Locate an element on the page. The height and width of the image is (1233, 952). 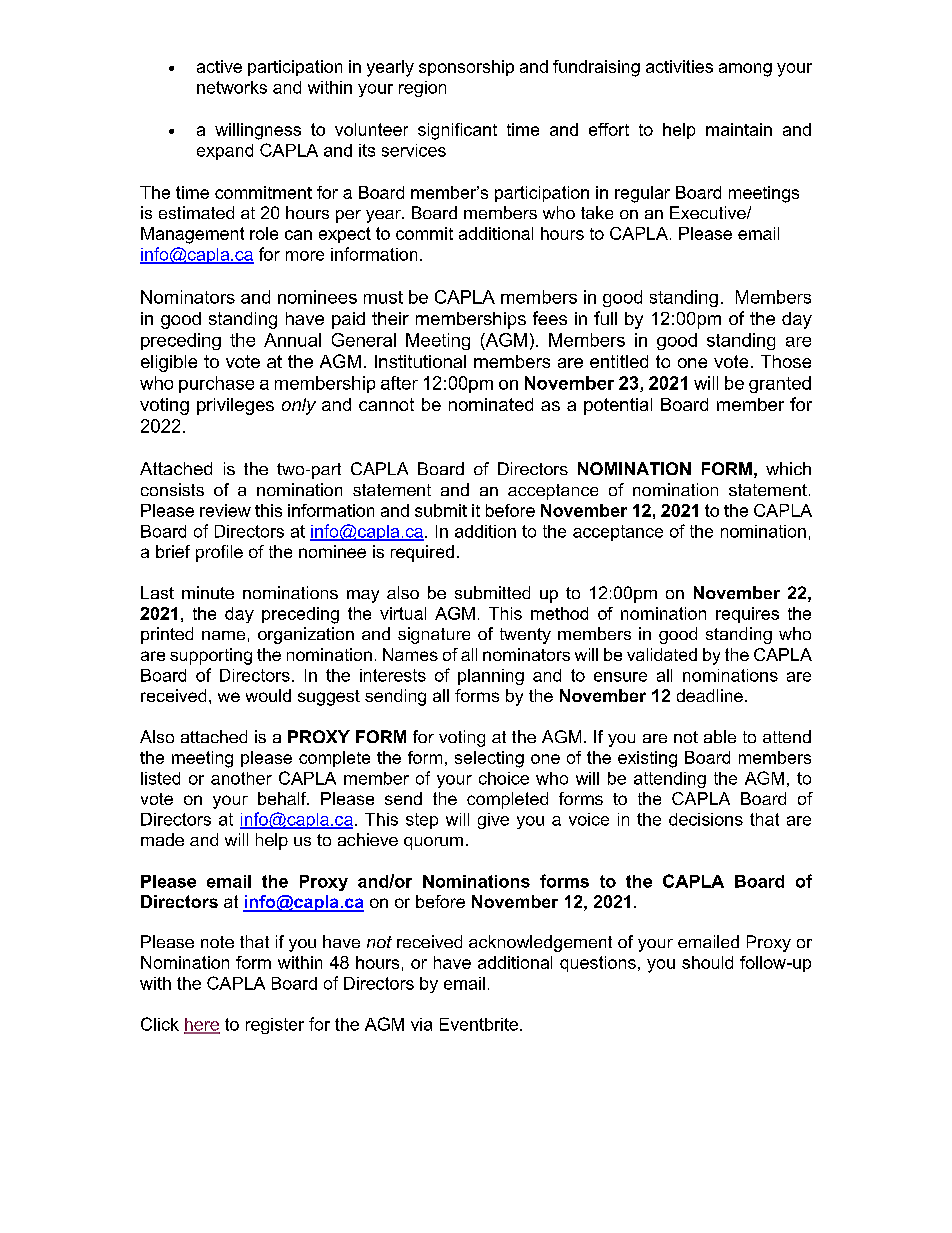
must is located at coordinates (383, 297).
